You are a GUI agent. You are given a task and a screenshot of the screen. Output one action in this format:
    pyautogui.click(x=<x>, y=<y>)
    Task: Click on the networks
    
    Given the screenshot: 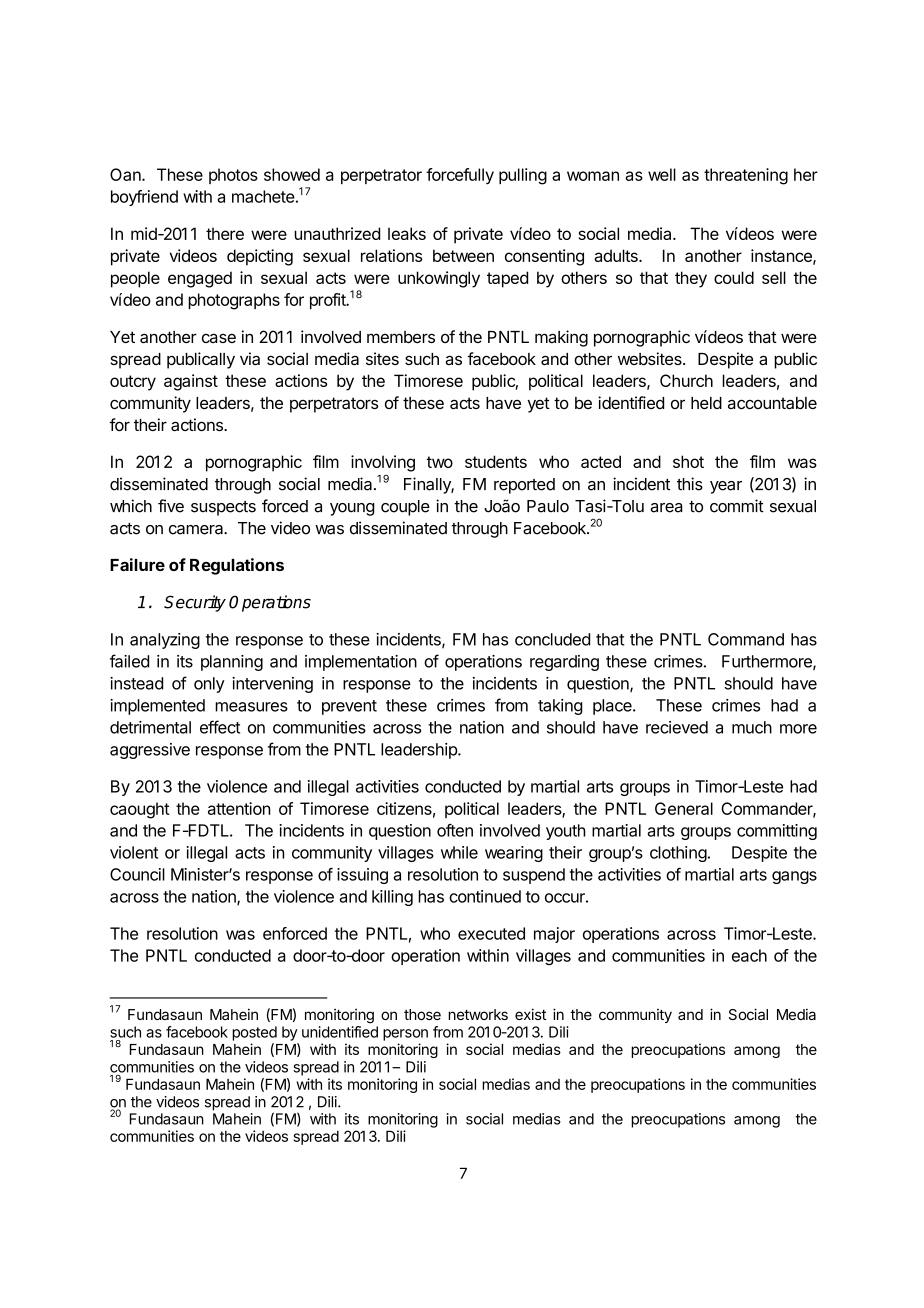 What is the action you would take?
    pyautogui.click(x=478, y=1014)
